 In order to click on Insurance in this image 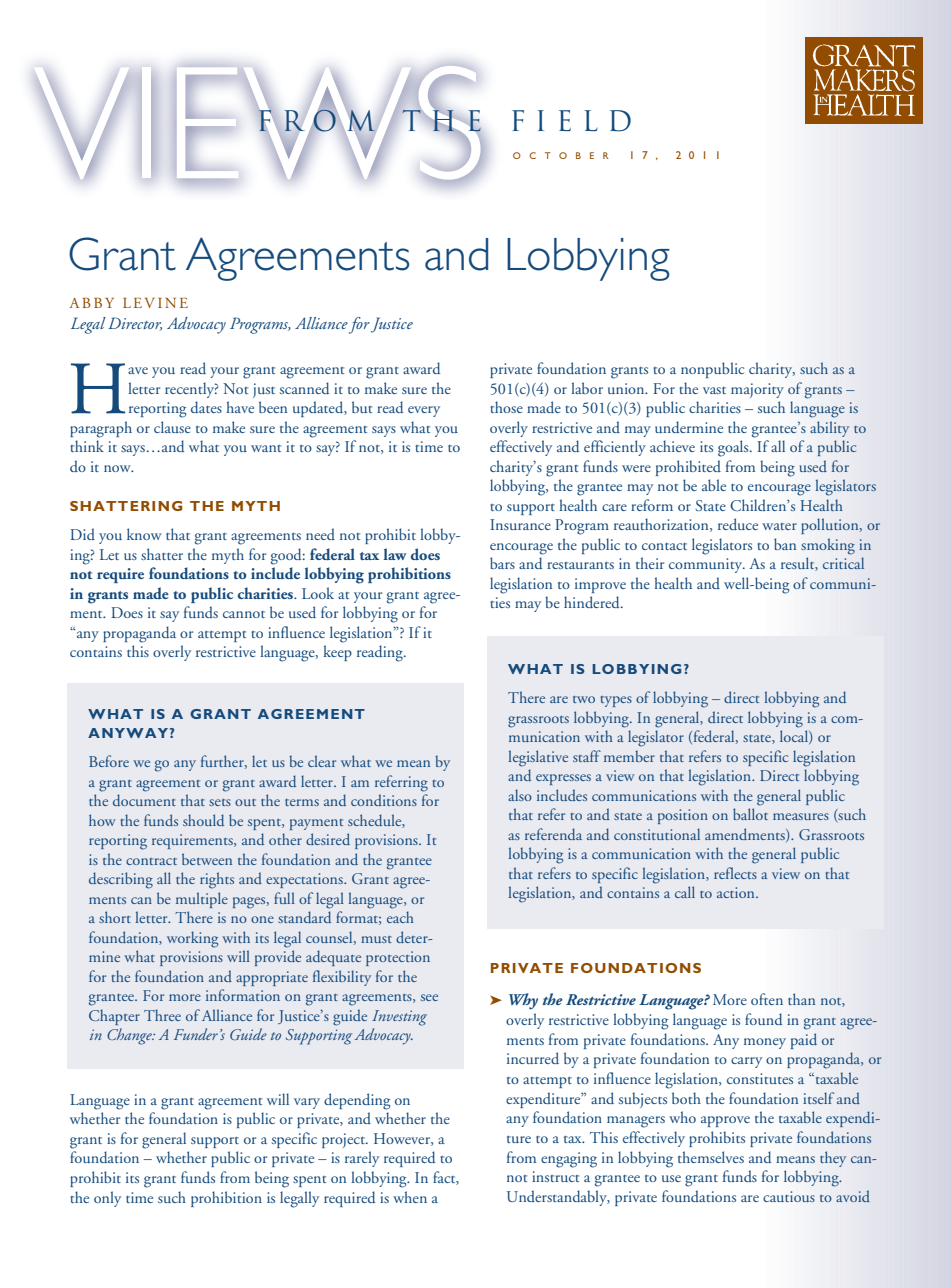, I will do `click(520, 524)`.
